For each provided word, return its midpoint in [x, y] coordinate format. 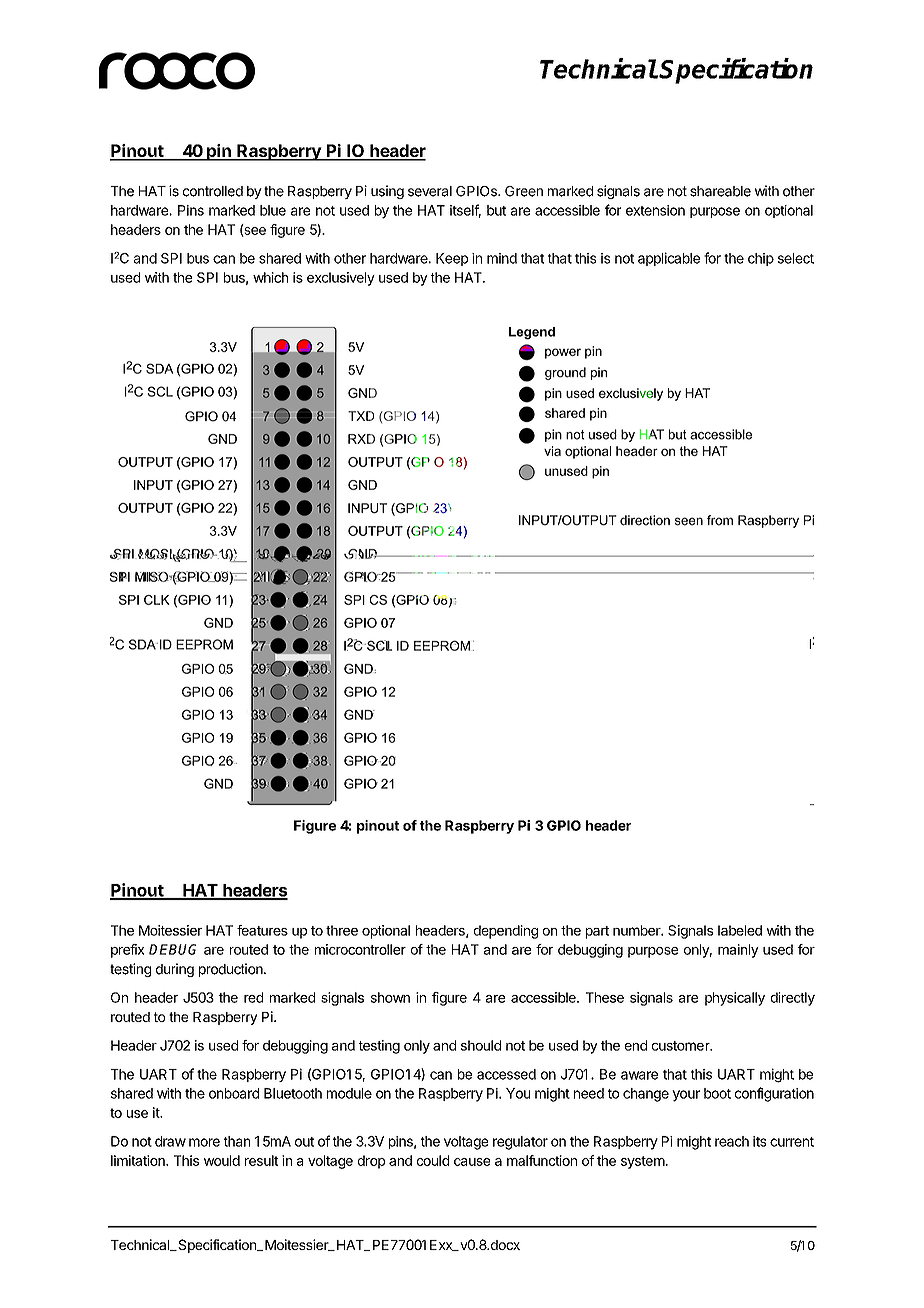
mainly [738, 951]
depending [506, 932]
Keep [452, 259]
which [270, 277]
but [496, 210]
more [204, 1142]
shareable [720, 191]
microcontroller [360, 949]
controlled [213, 191]
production [232, 970]
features [262, 930]
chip [761, 259]
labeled [740, 930]
